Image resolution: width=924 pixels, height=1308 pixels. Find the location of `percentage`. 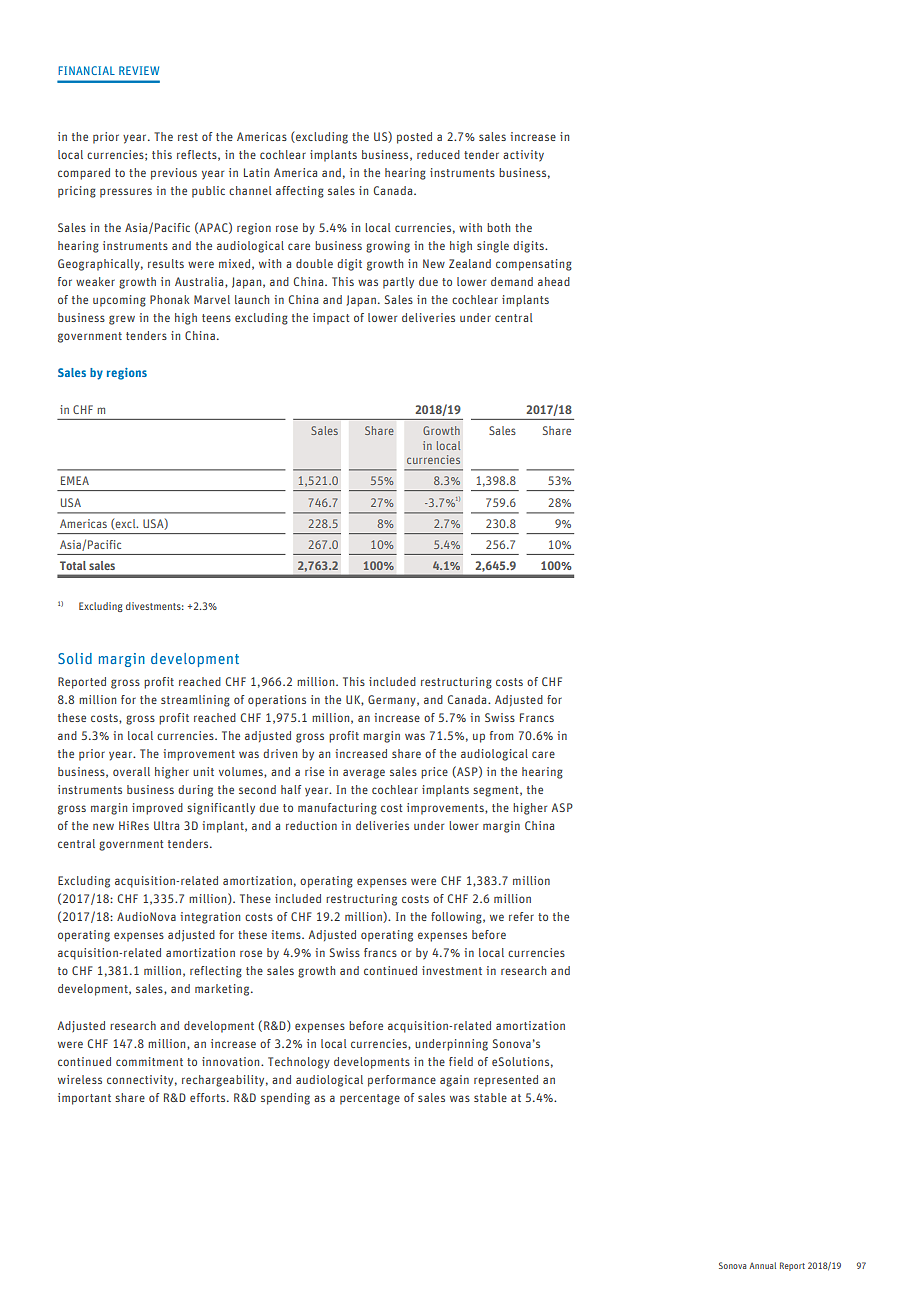

percentage is located at coordinates (370, 1099).
